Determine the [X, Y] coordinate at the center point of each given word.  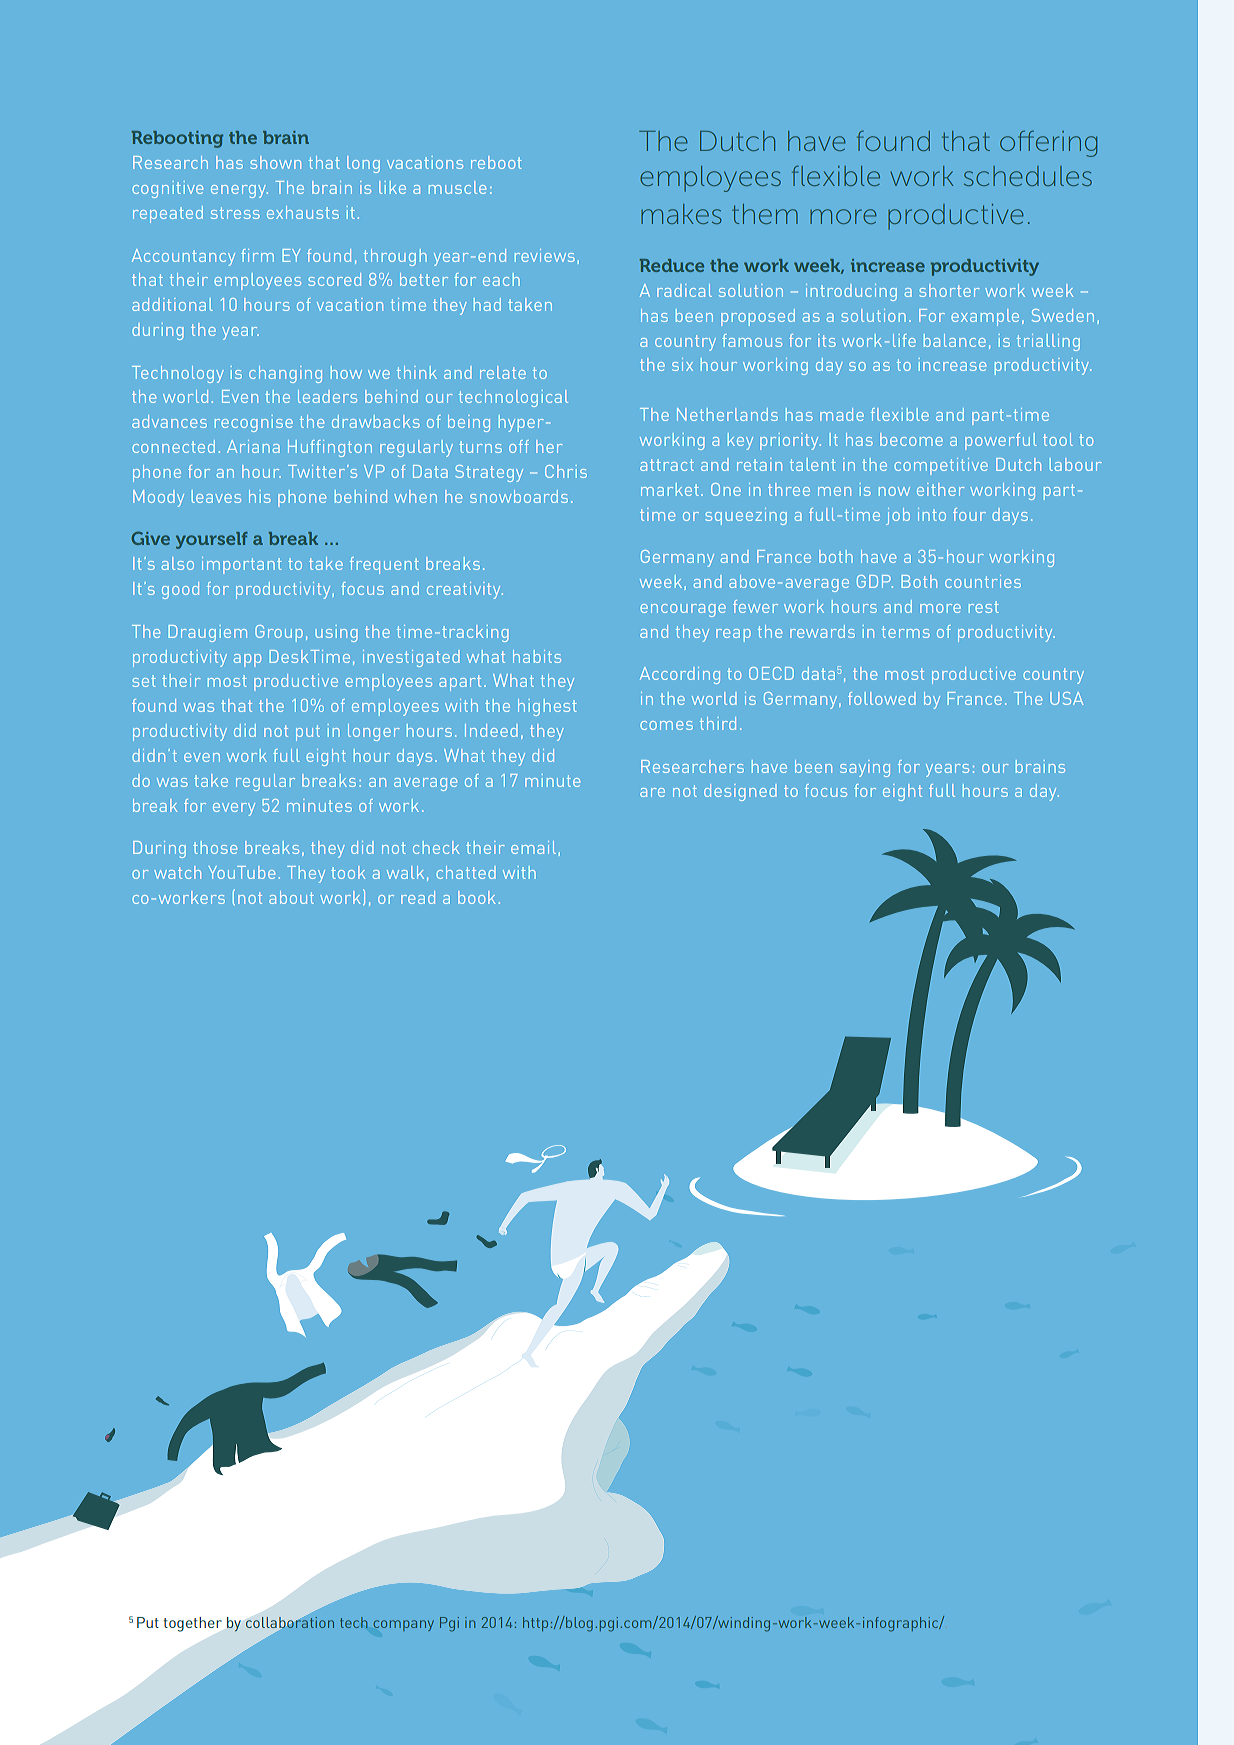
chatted [466, 872]
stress [235, 213]
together [193, 1624]
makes [681, 214]
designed [740, 792]
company [404, 1625]
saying [865, 768]
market [670, 489]
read [418, 897]
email [533, 847]
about [291, 897]
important [242, 565]
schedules [1028, 176]
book [477, 897]
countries [983, 581]
